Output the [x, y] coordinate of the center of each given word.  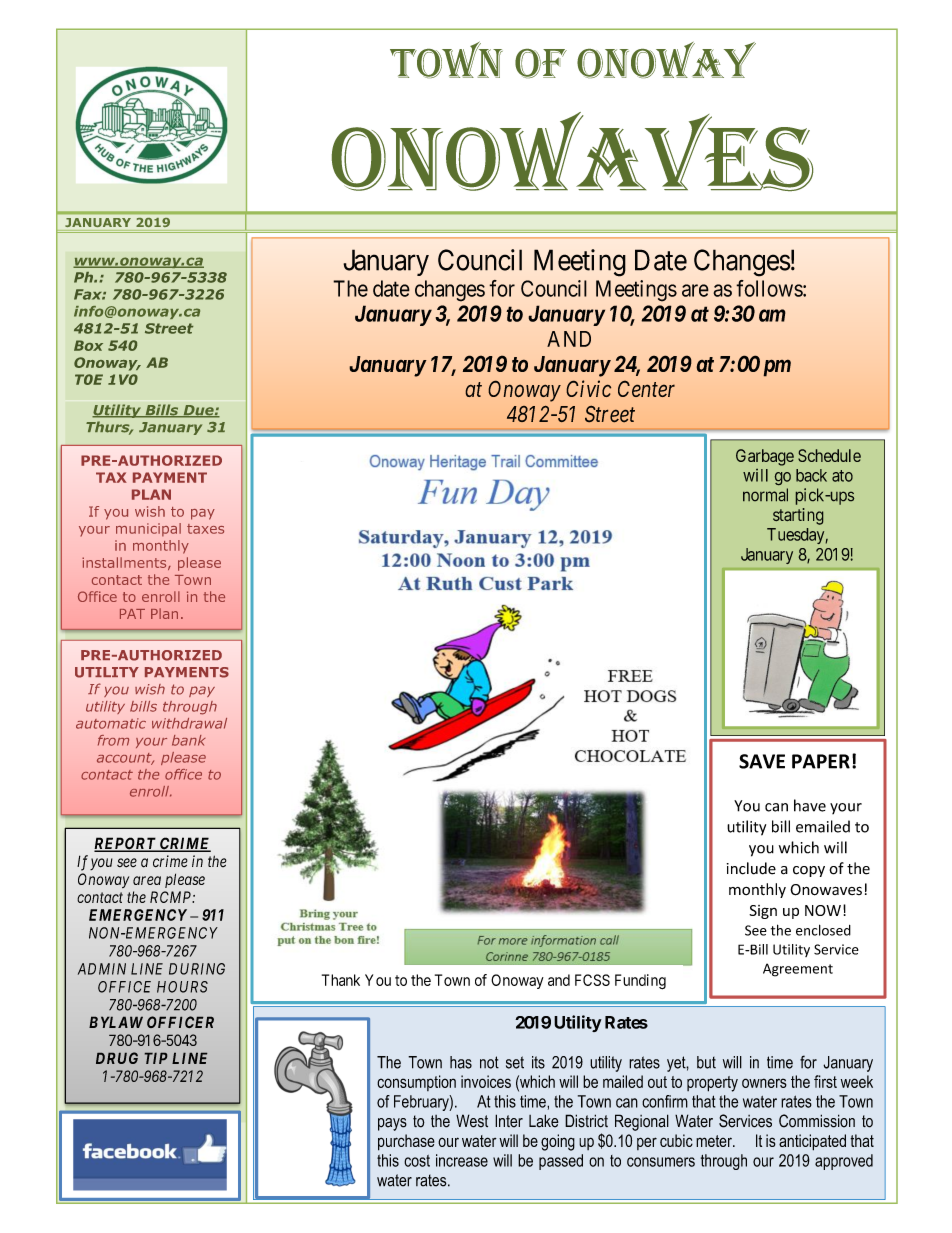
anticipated [812, 1142]
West [472, 1121]
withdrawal [189, 723]
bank [188, 740]
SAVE [762, 761]
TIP [156, 1058]
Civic [588, 388]
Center [646, 388]
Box [88, 345]
